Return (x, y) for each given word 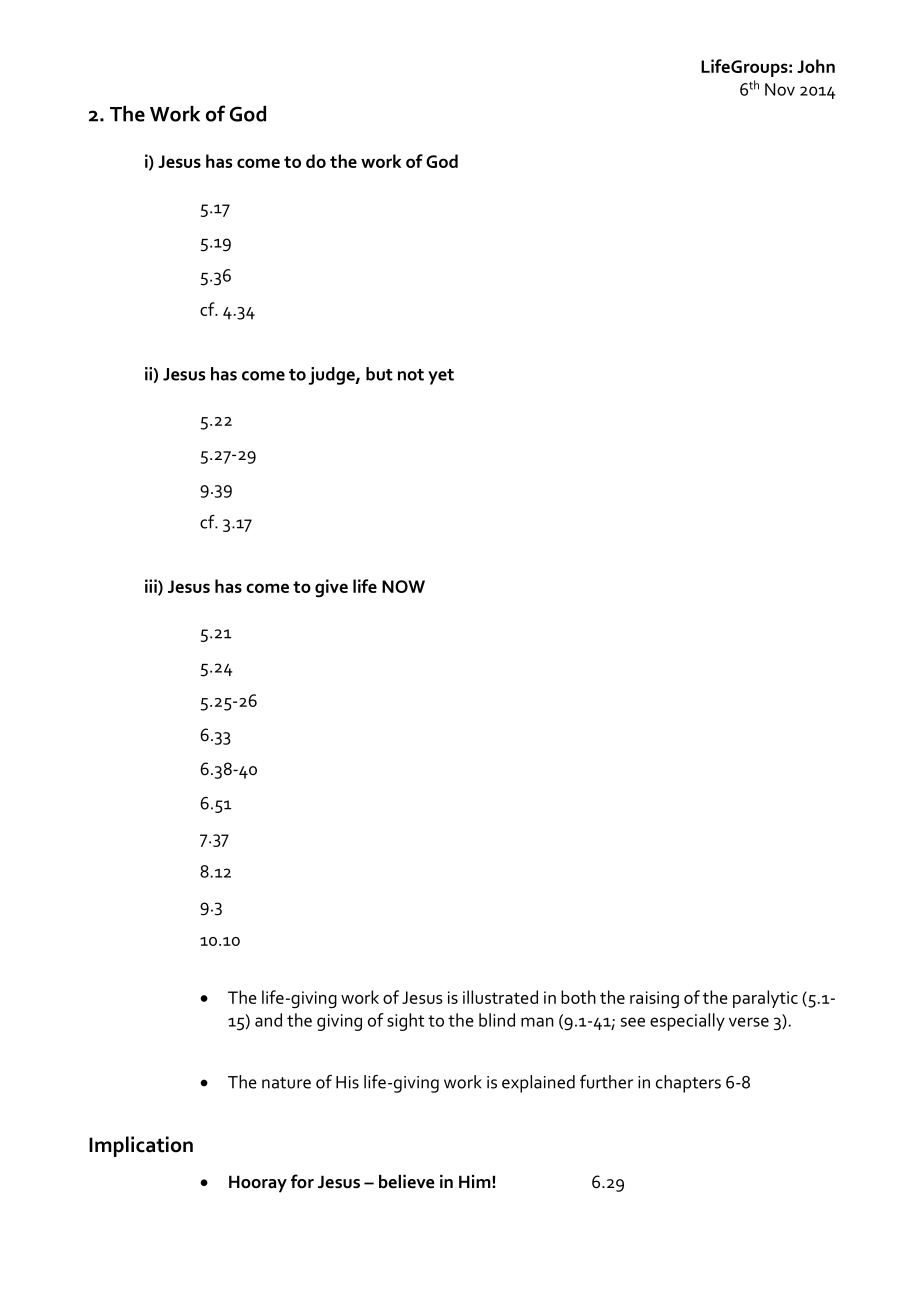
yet (441, 377)
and (268, 1020)
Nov (780, 89)
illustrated (500, 997)
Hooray (258, 1184)
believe (407, 1182)
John (816, 66)
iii (152, 587)
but (379, 374)
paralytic (765, 999)
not (411, 375)
